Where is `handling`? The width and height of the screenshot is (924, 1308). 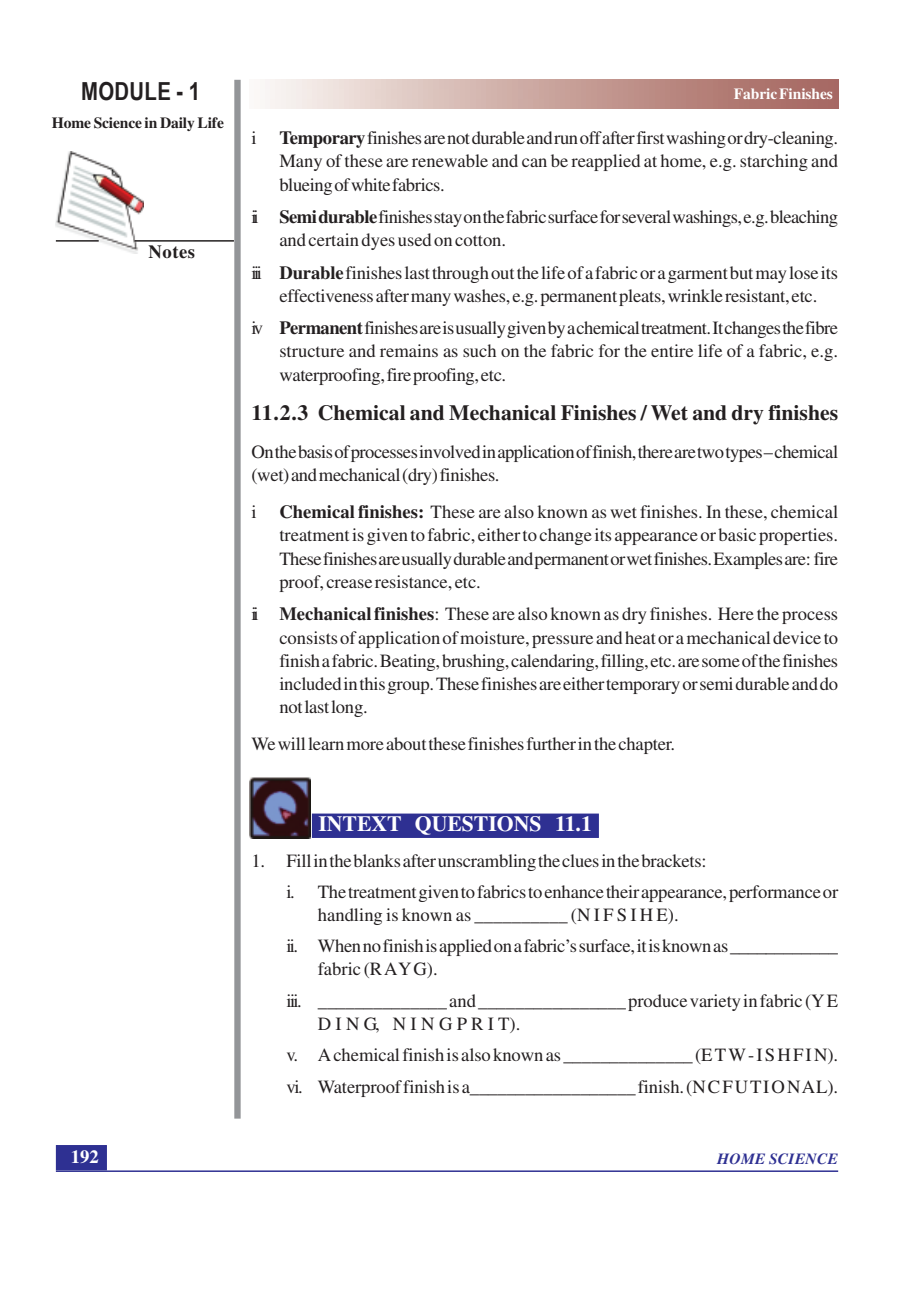 handling is located at coordinates (350, 916).
